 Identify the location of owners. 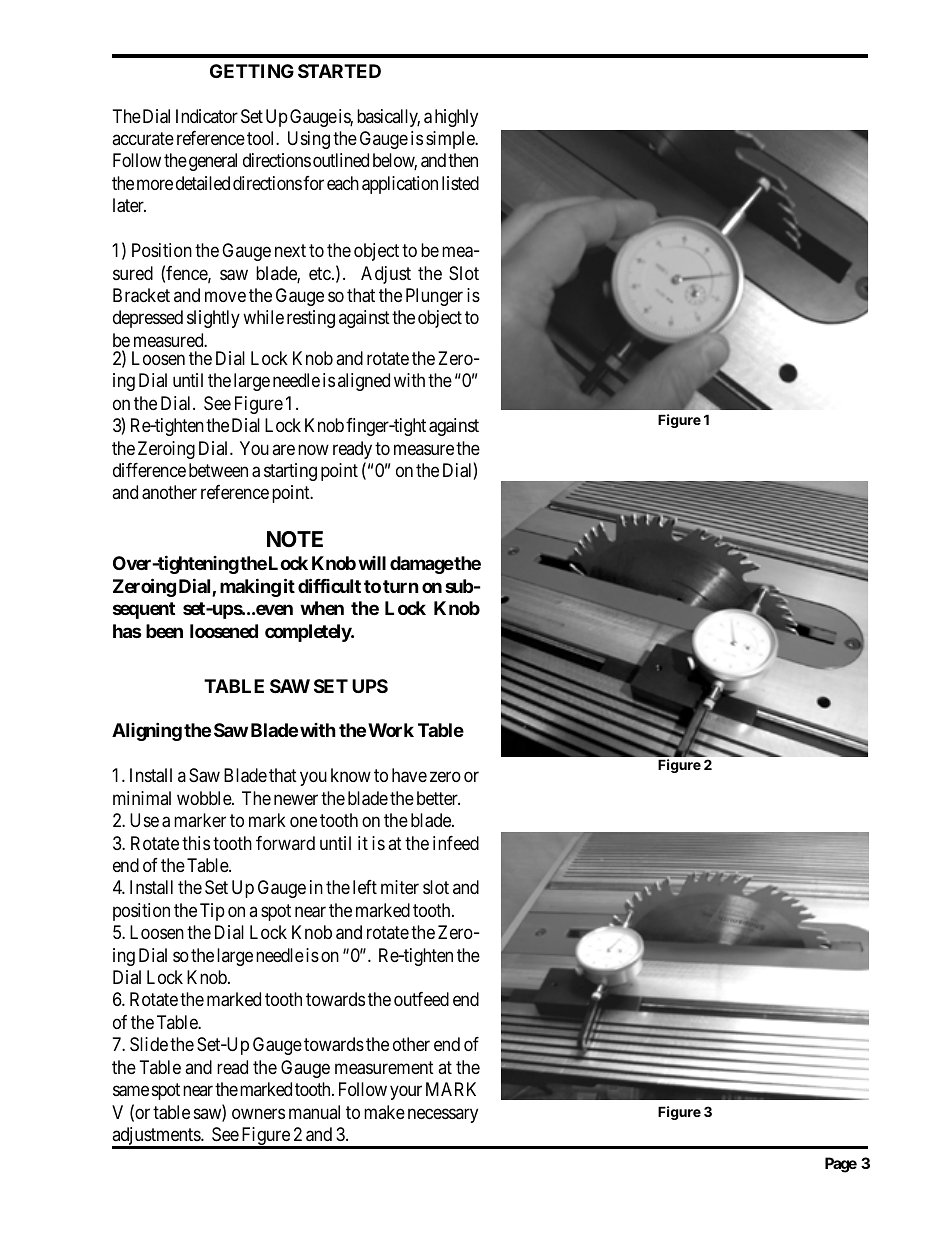
(258, 1113).
